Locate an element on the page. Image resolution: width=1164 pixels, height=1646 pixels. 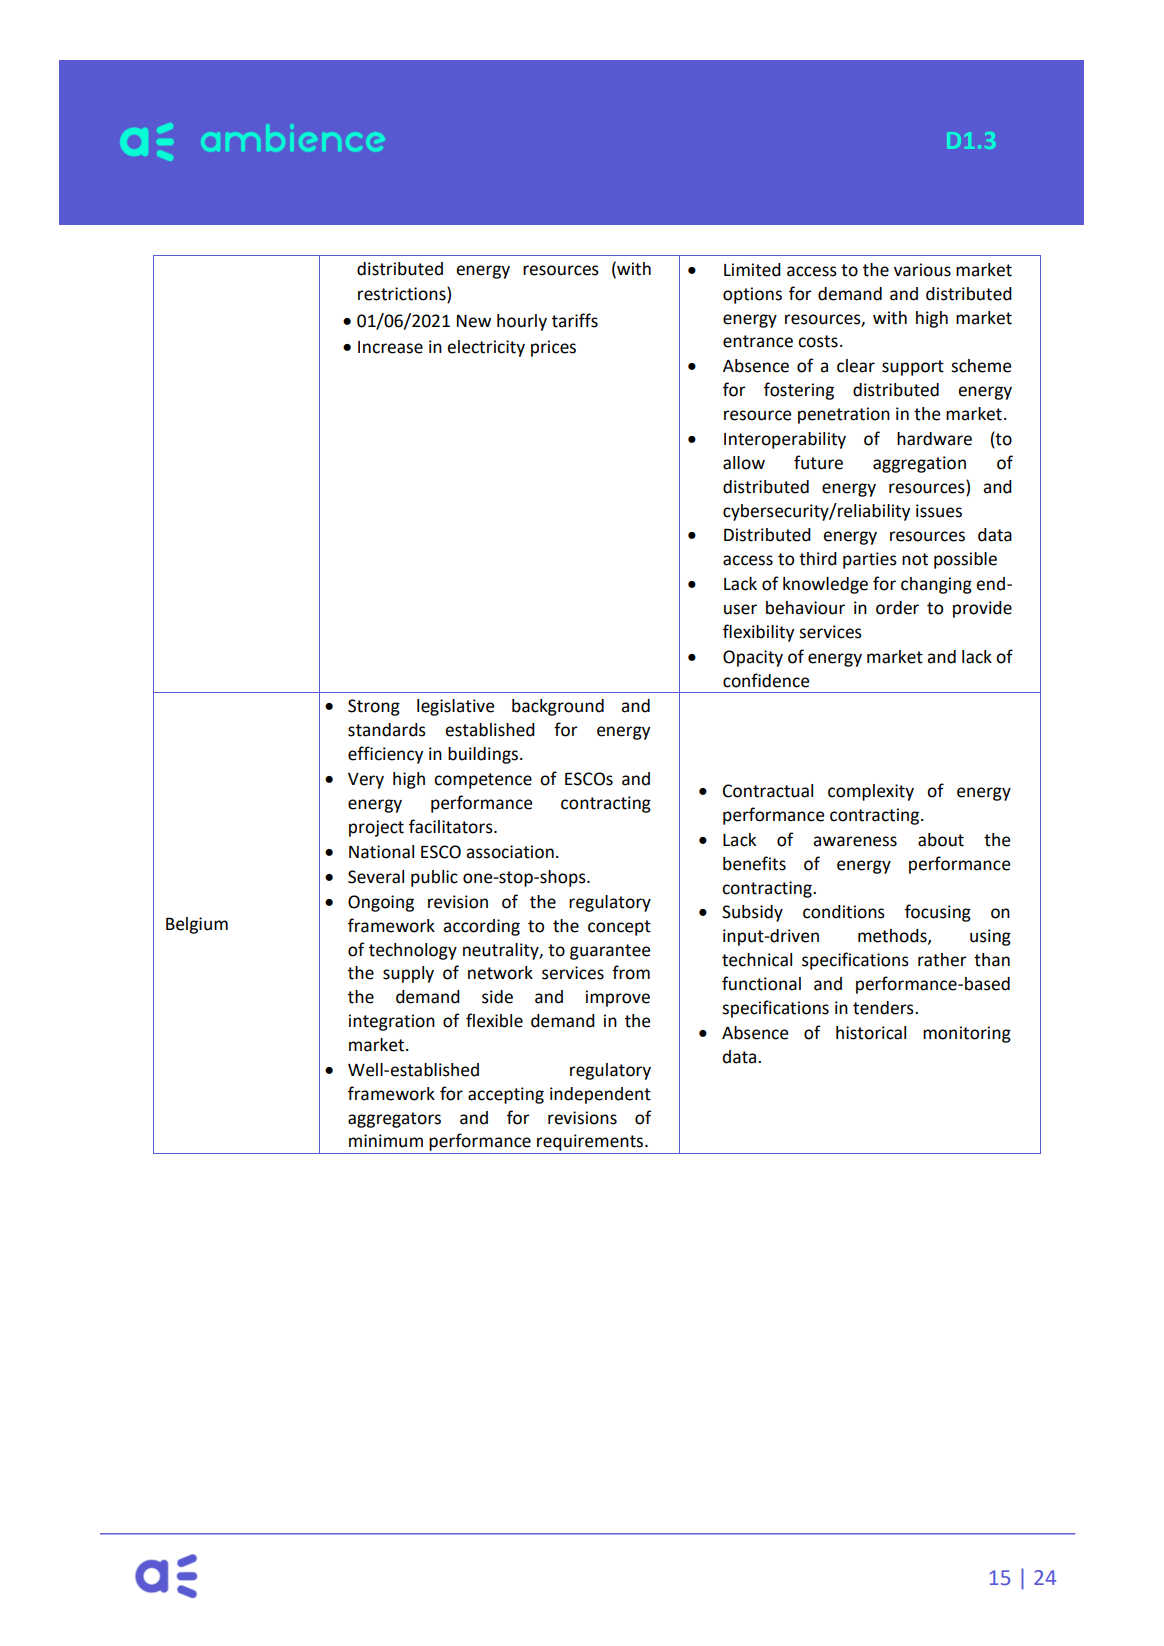
competence is located at coordinates (483, 781).
